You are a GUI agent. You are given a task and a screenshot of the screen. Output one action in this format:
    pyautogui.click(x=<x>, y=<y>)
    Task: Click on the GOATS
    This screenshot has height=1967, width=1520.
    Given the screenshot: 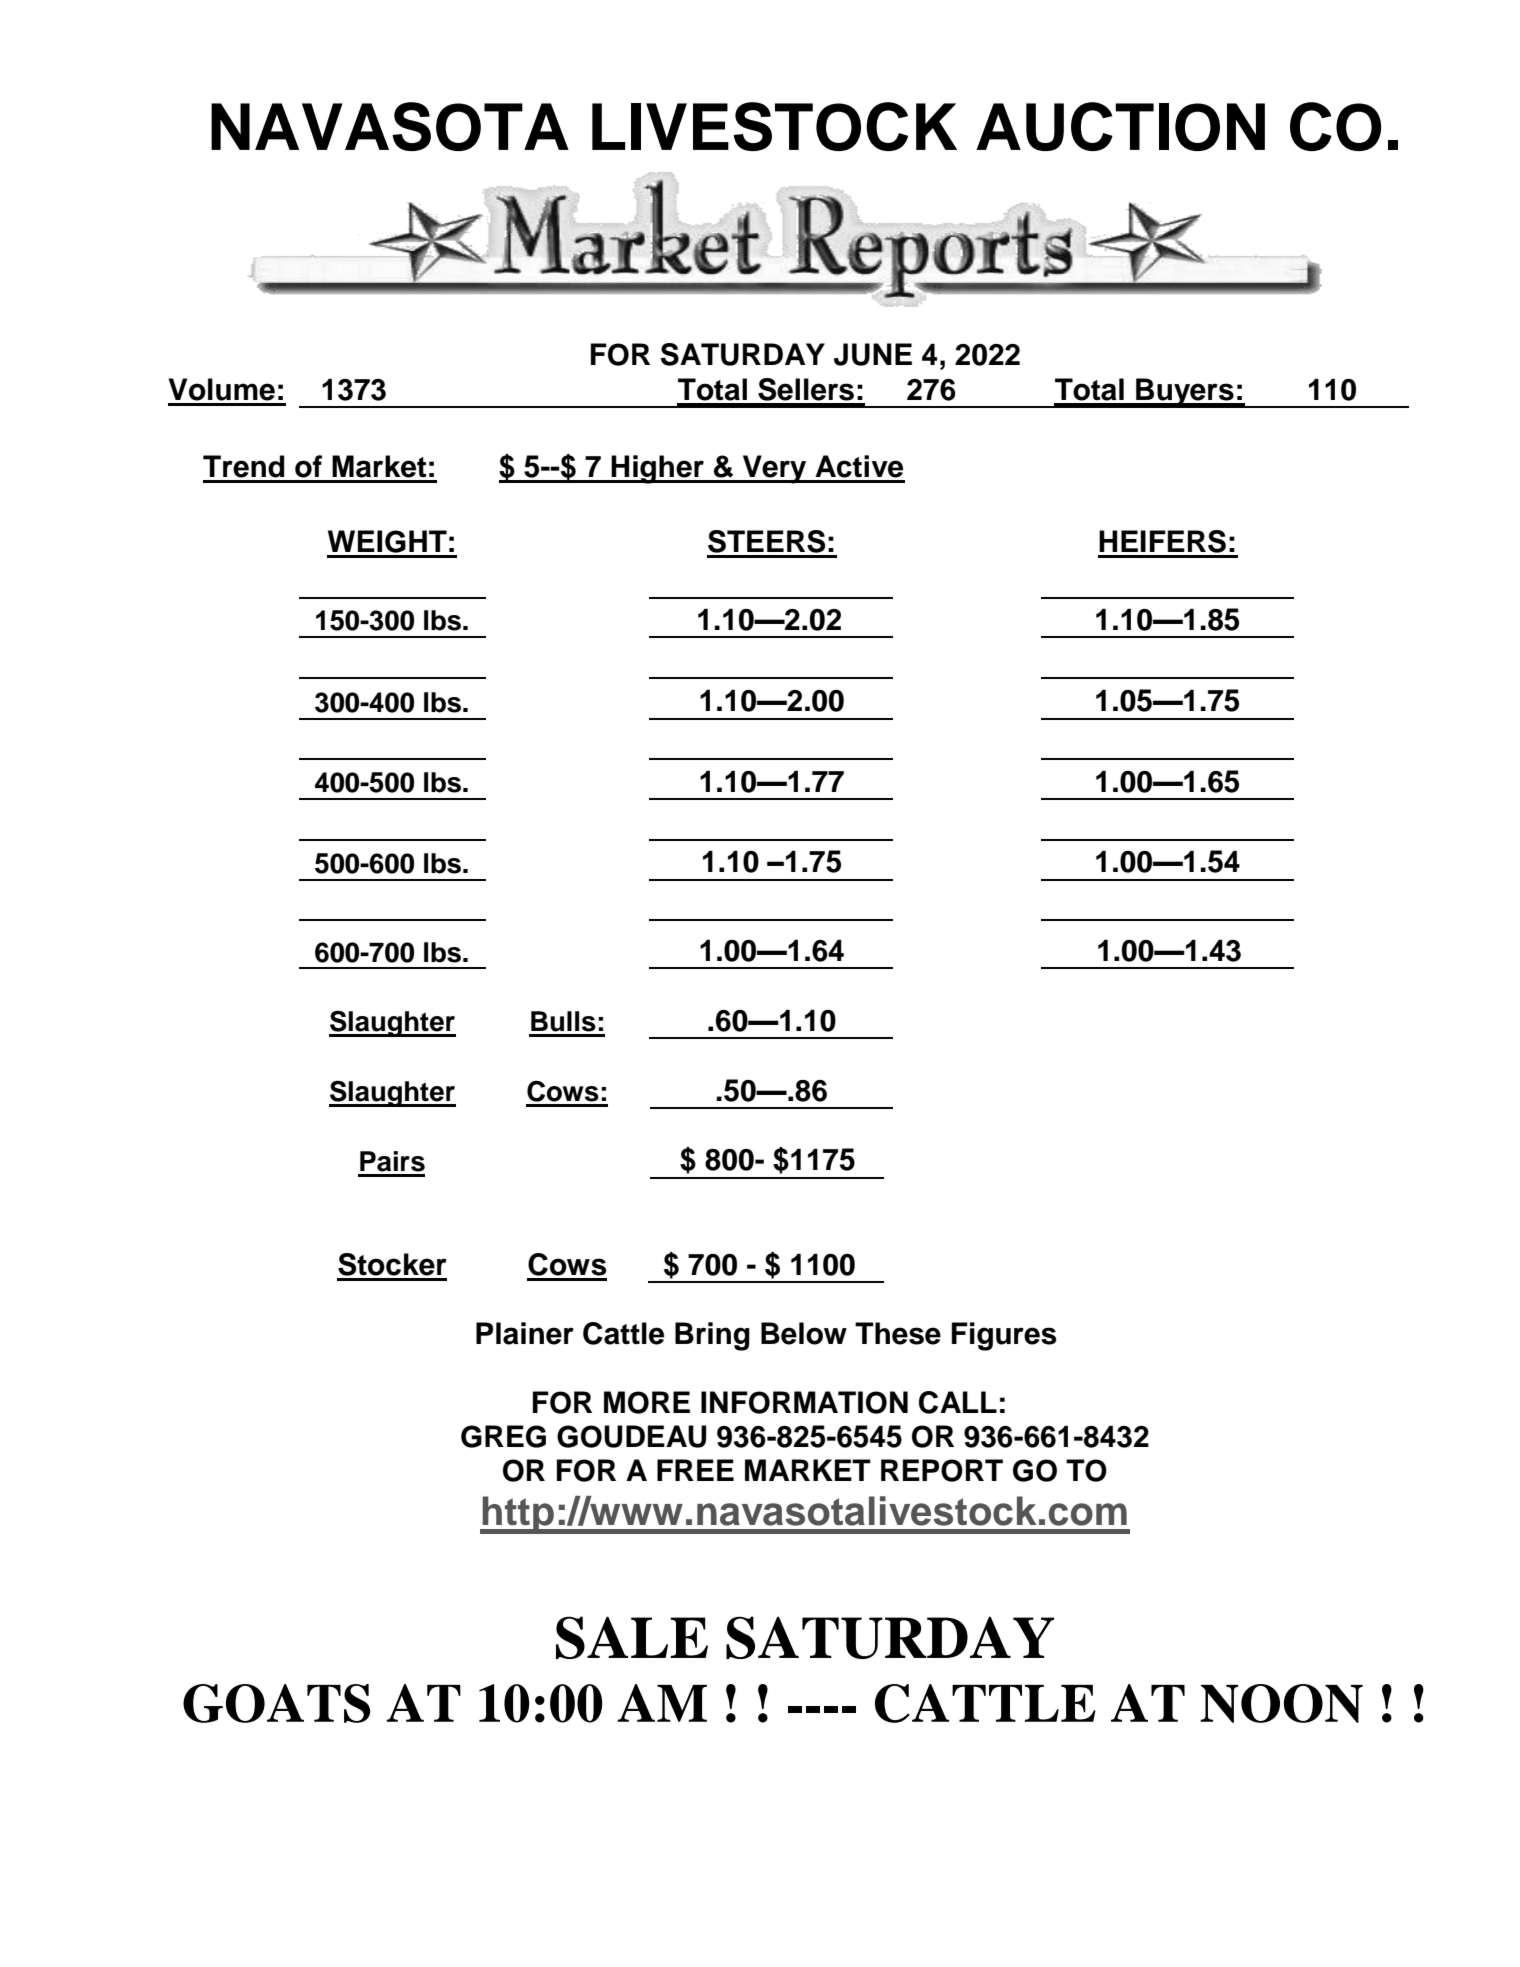 What is the action you would take?
    pyautogui.click(x=276, y=1703)
